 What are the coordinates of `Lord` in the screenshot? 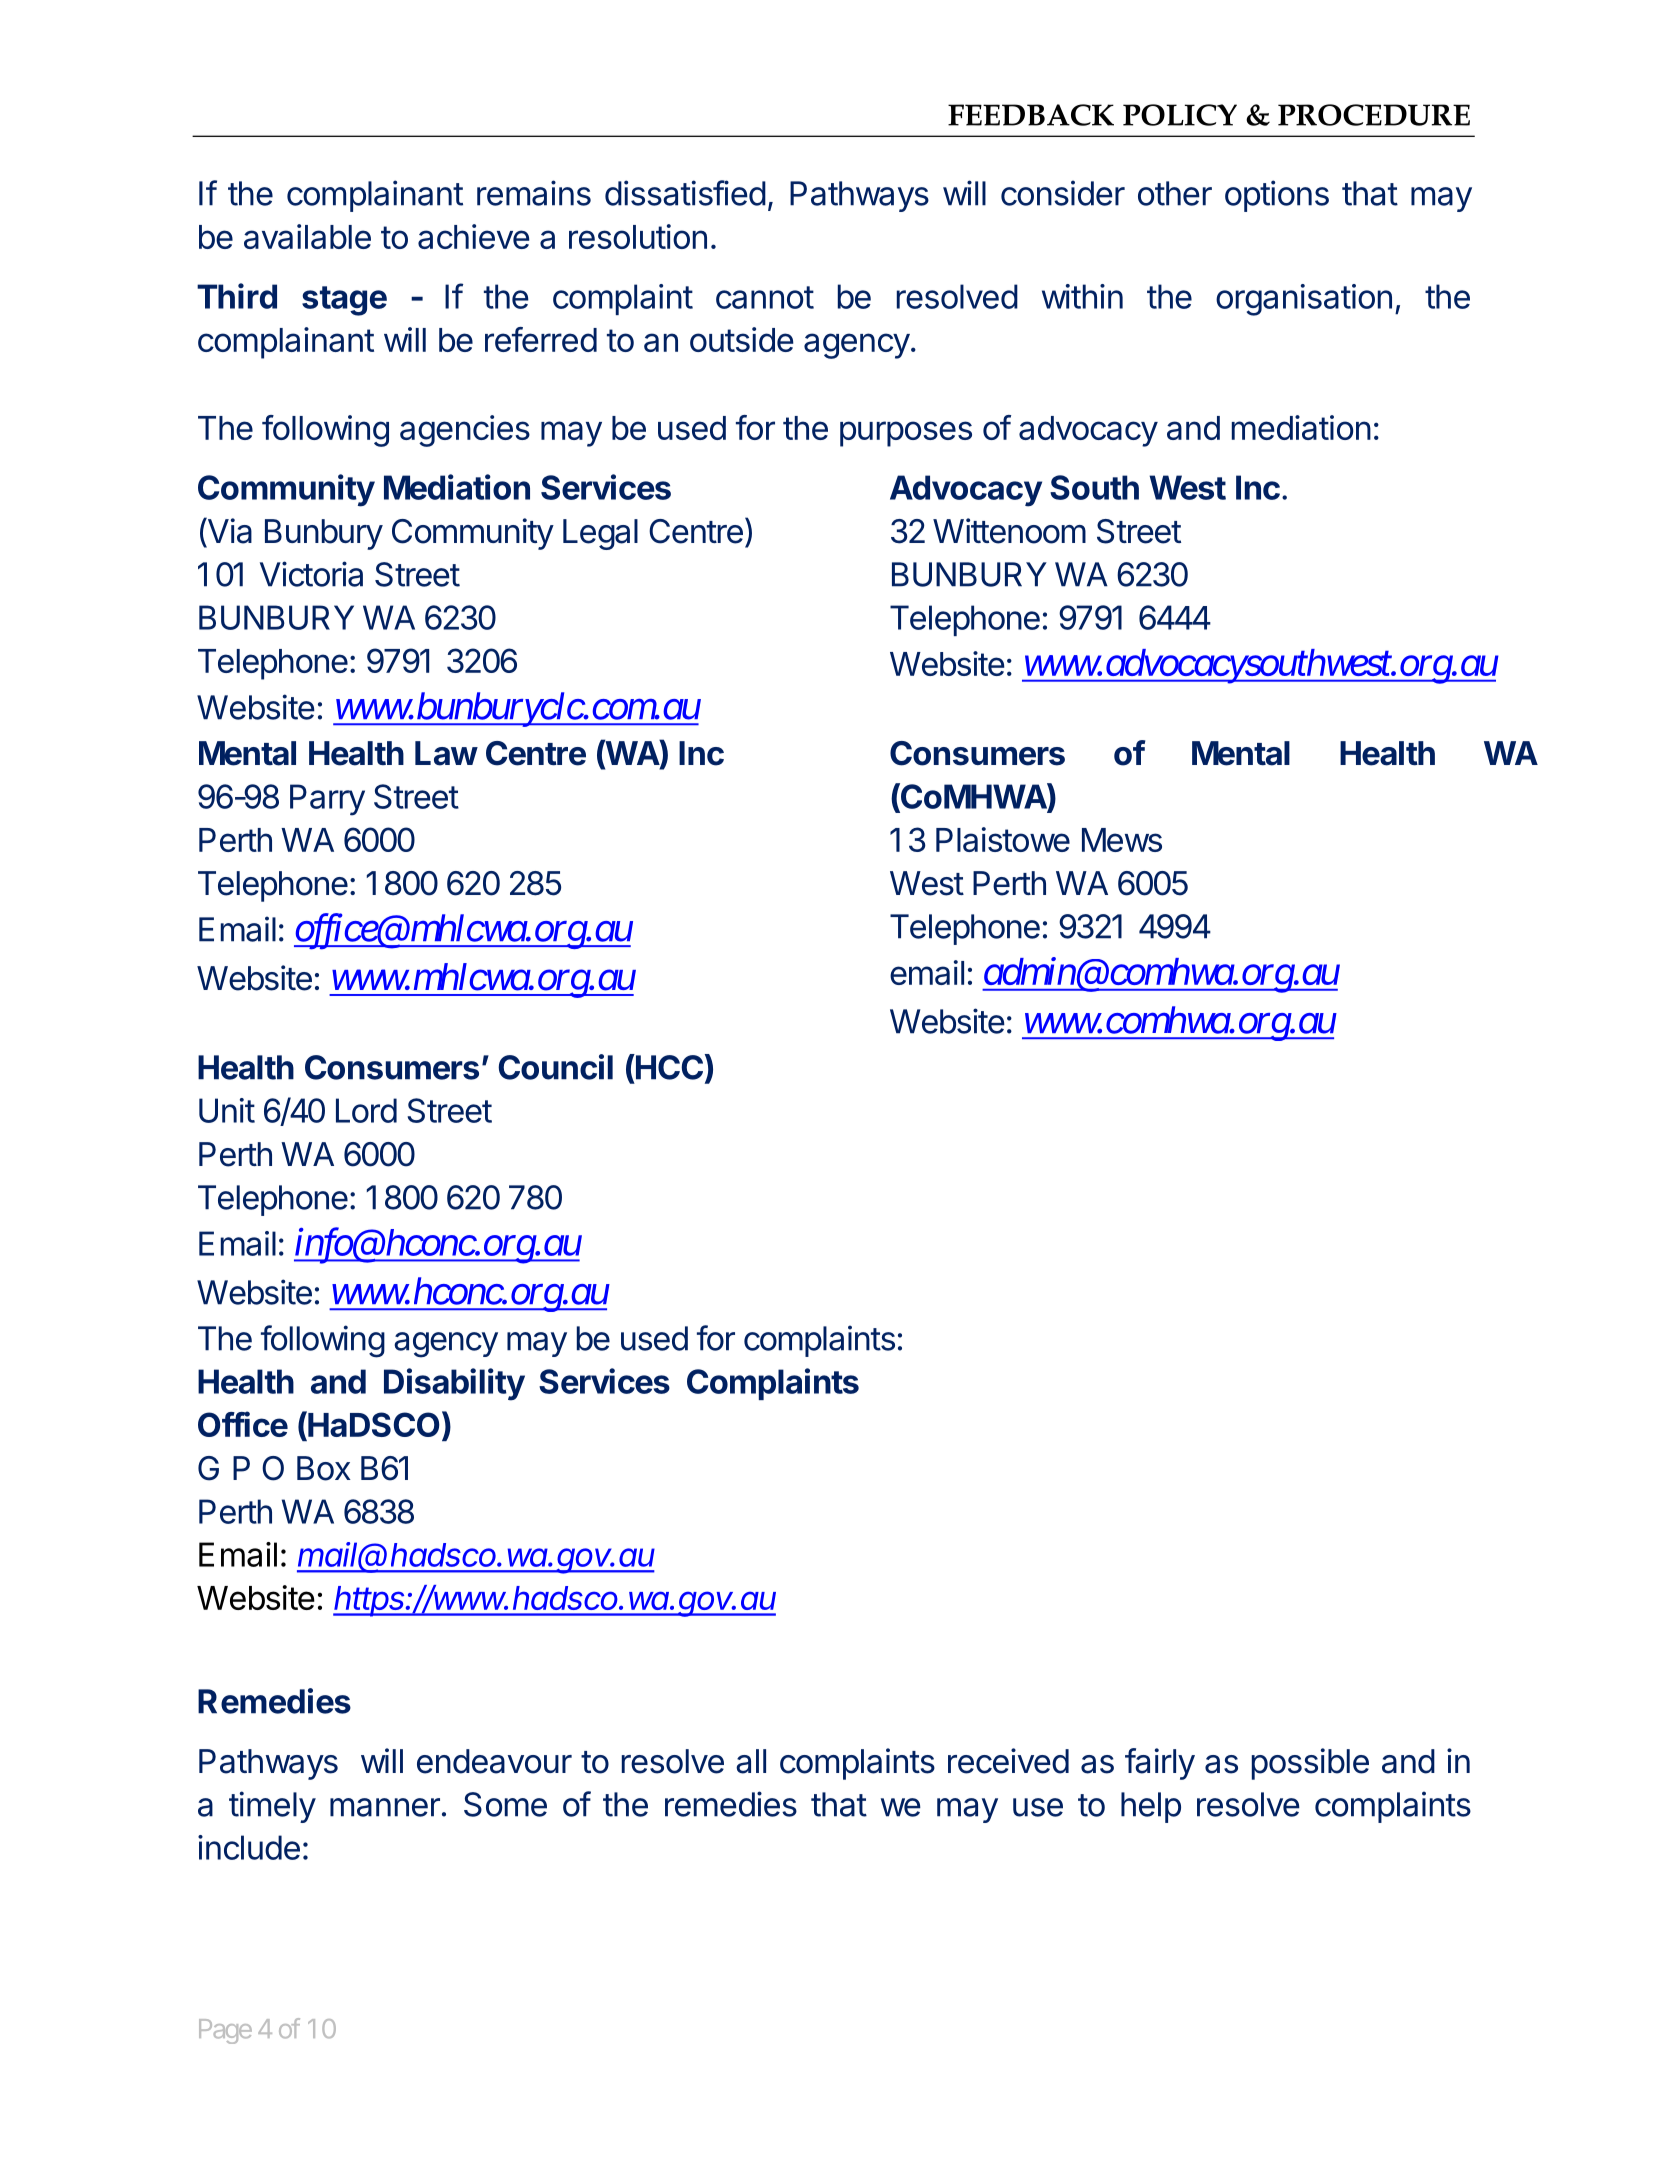 It's located at (366, 1110).
